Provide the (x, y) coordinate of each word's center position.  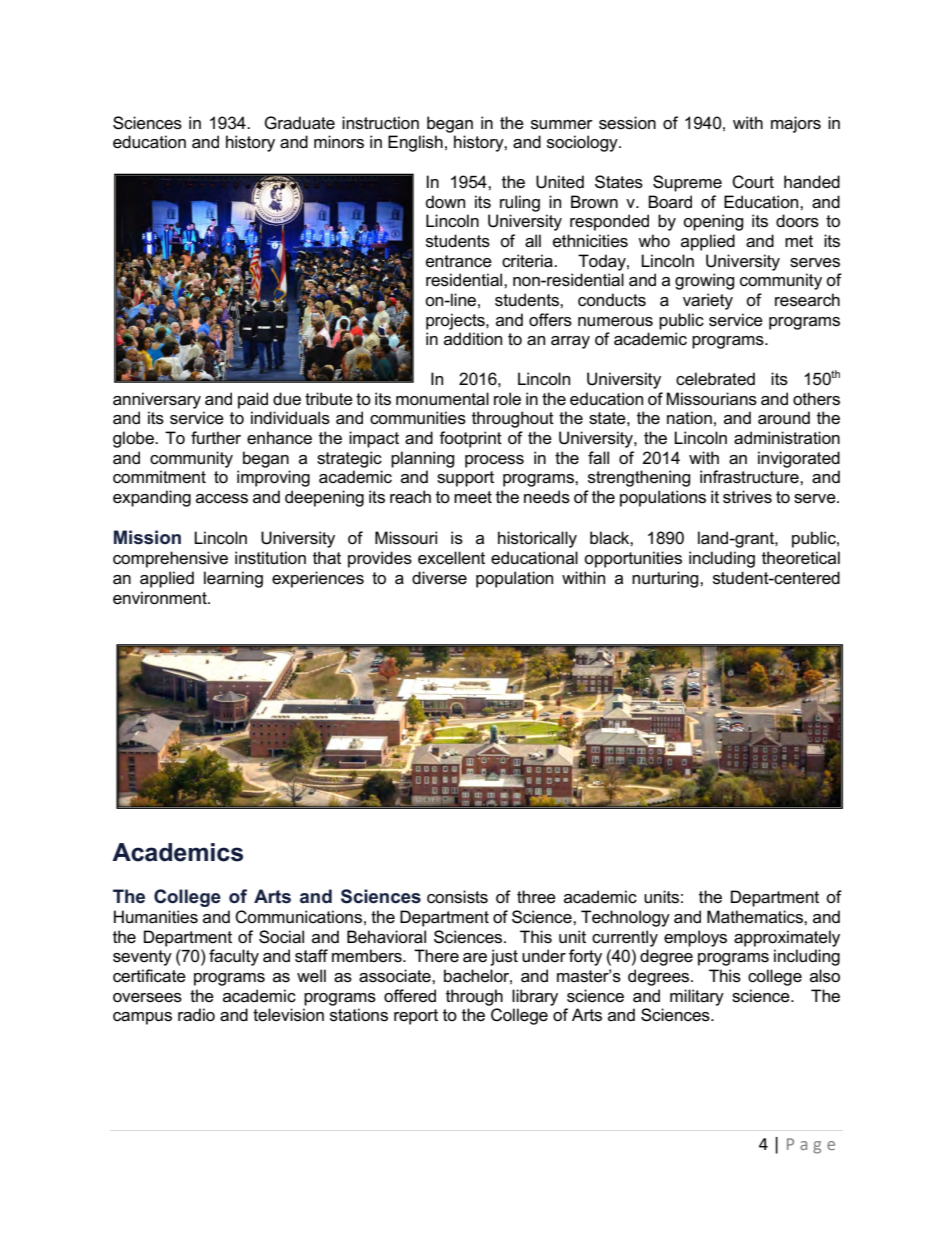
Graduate (299, 123)
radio (196, 1015)
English (415, 143)
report (416, 1017)
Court (753, 182)
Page (811, 1146)
